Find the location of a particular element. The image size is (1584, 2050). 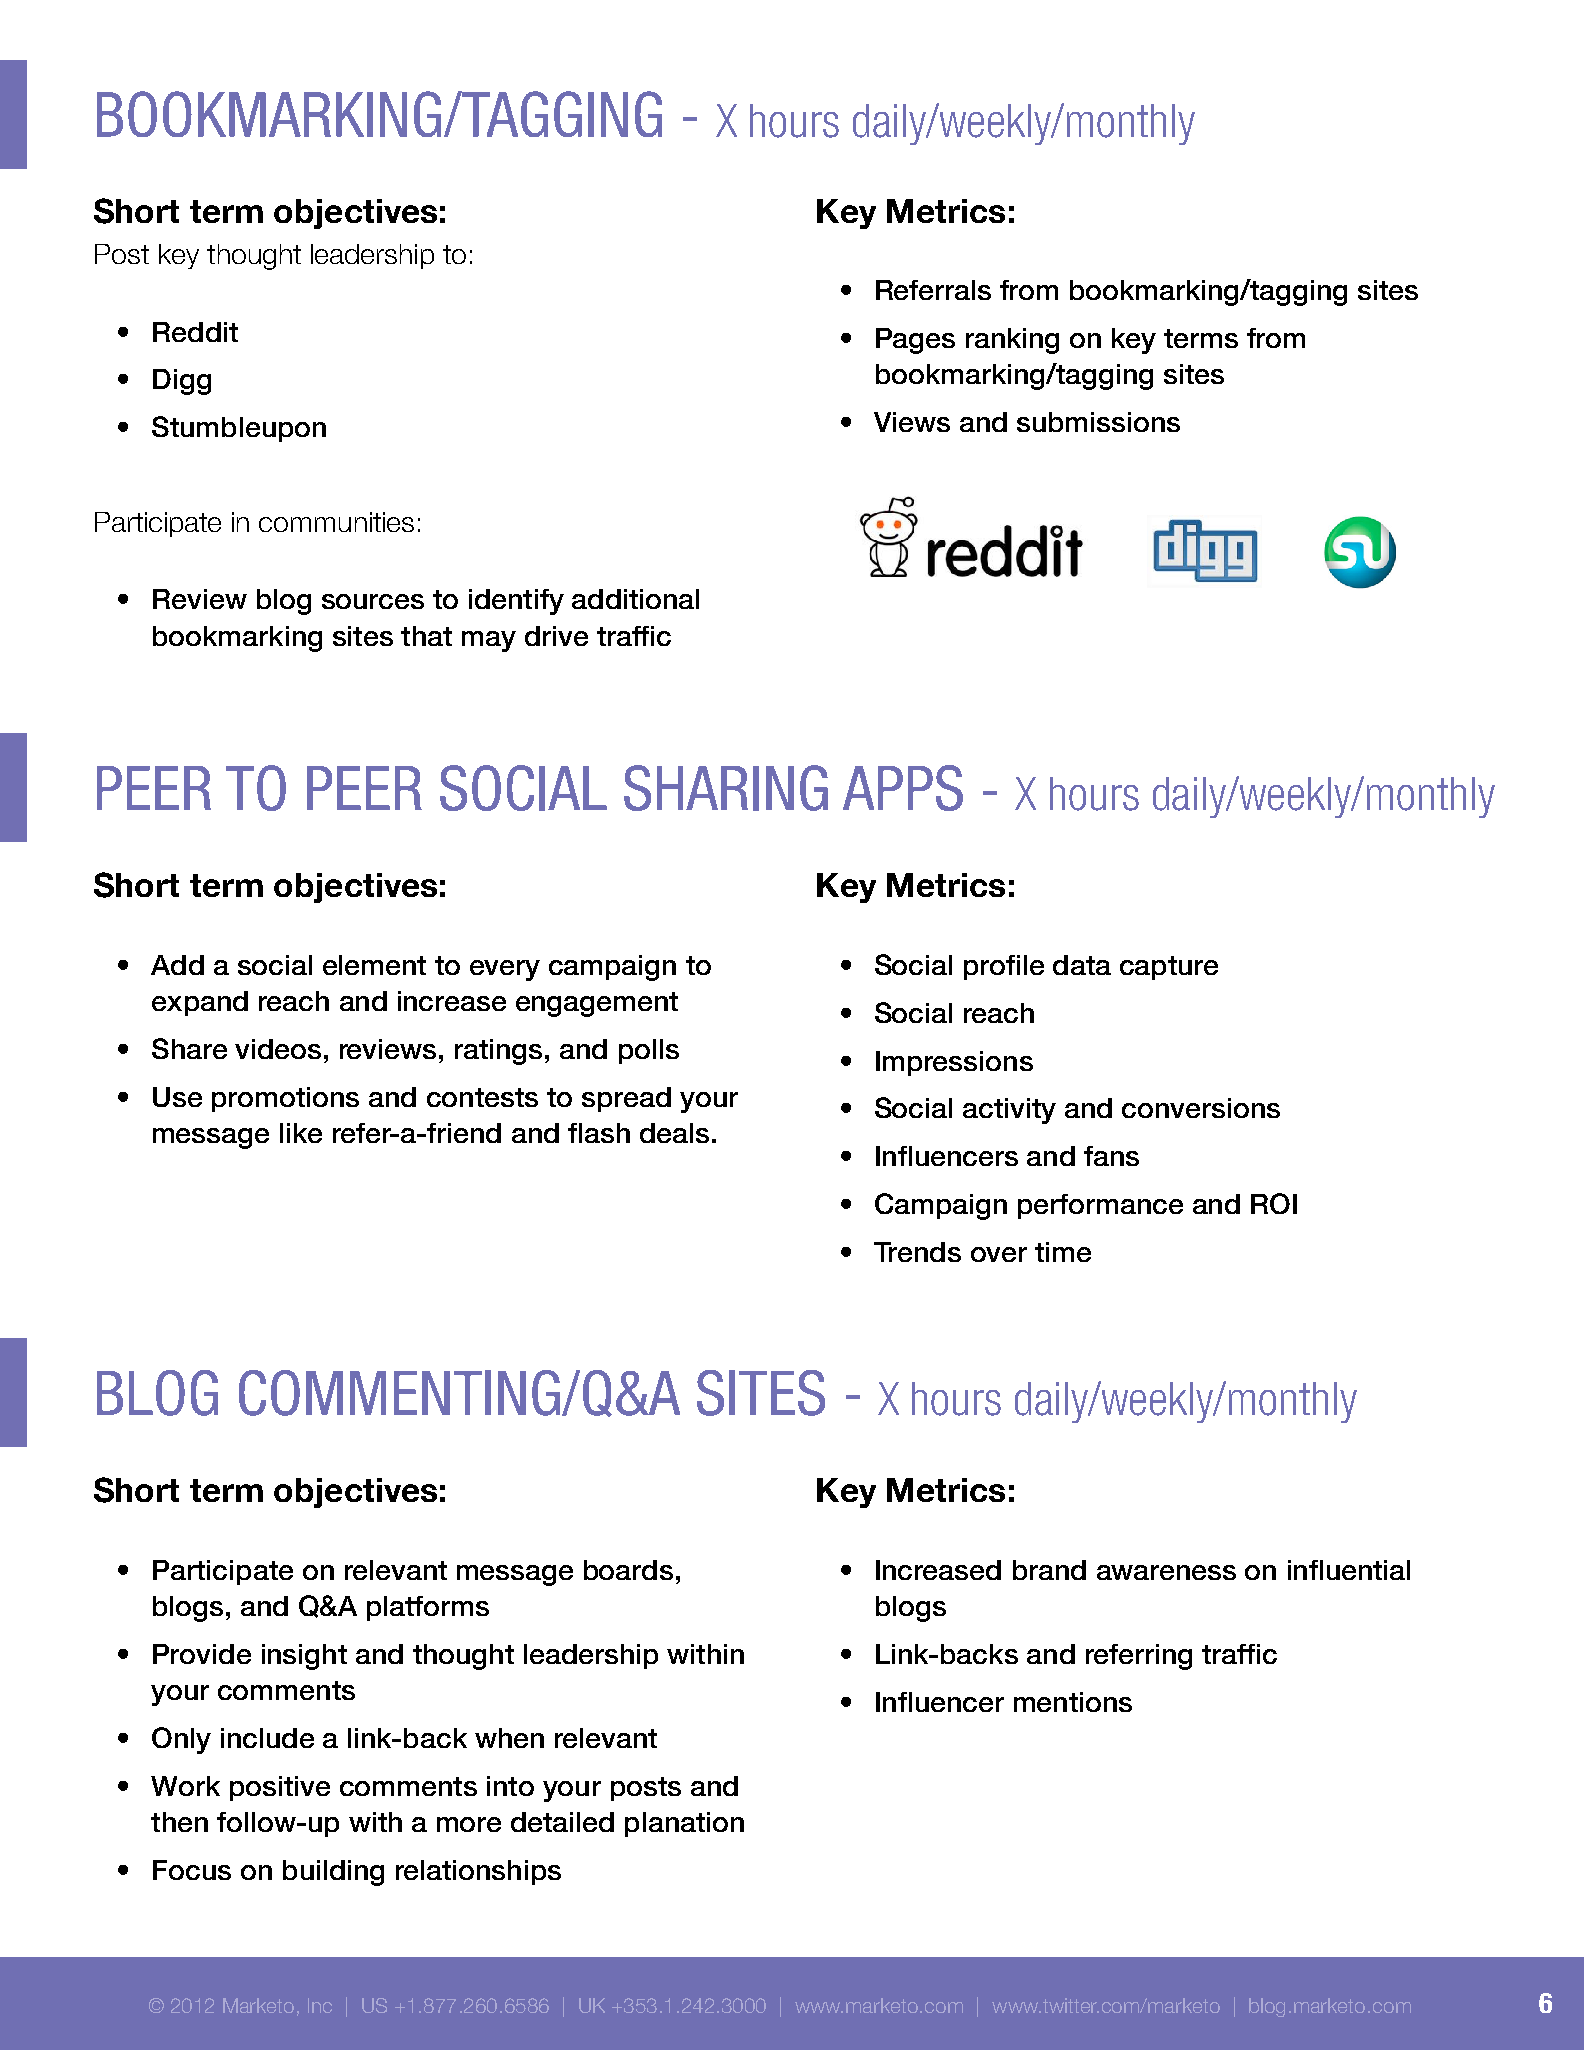

positive is located at coordinates (280, 1788).
